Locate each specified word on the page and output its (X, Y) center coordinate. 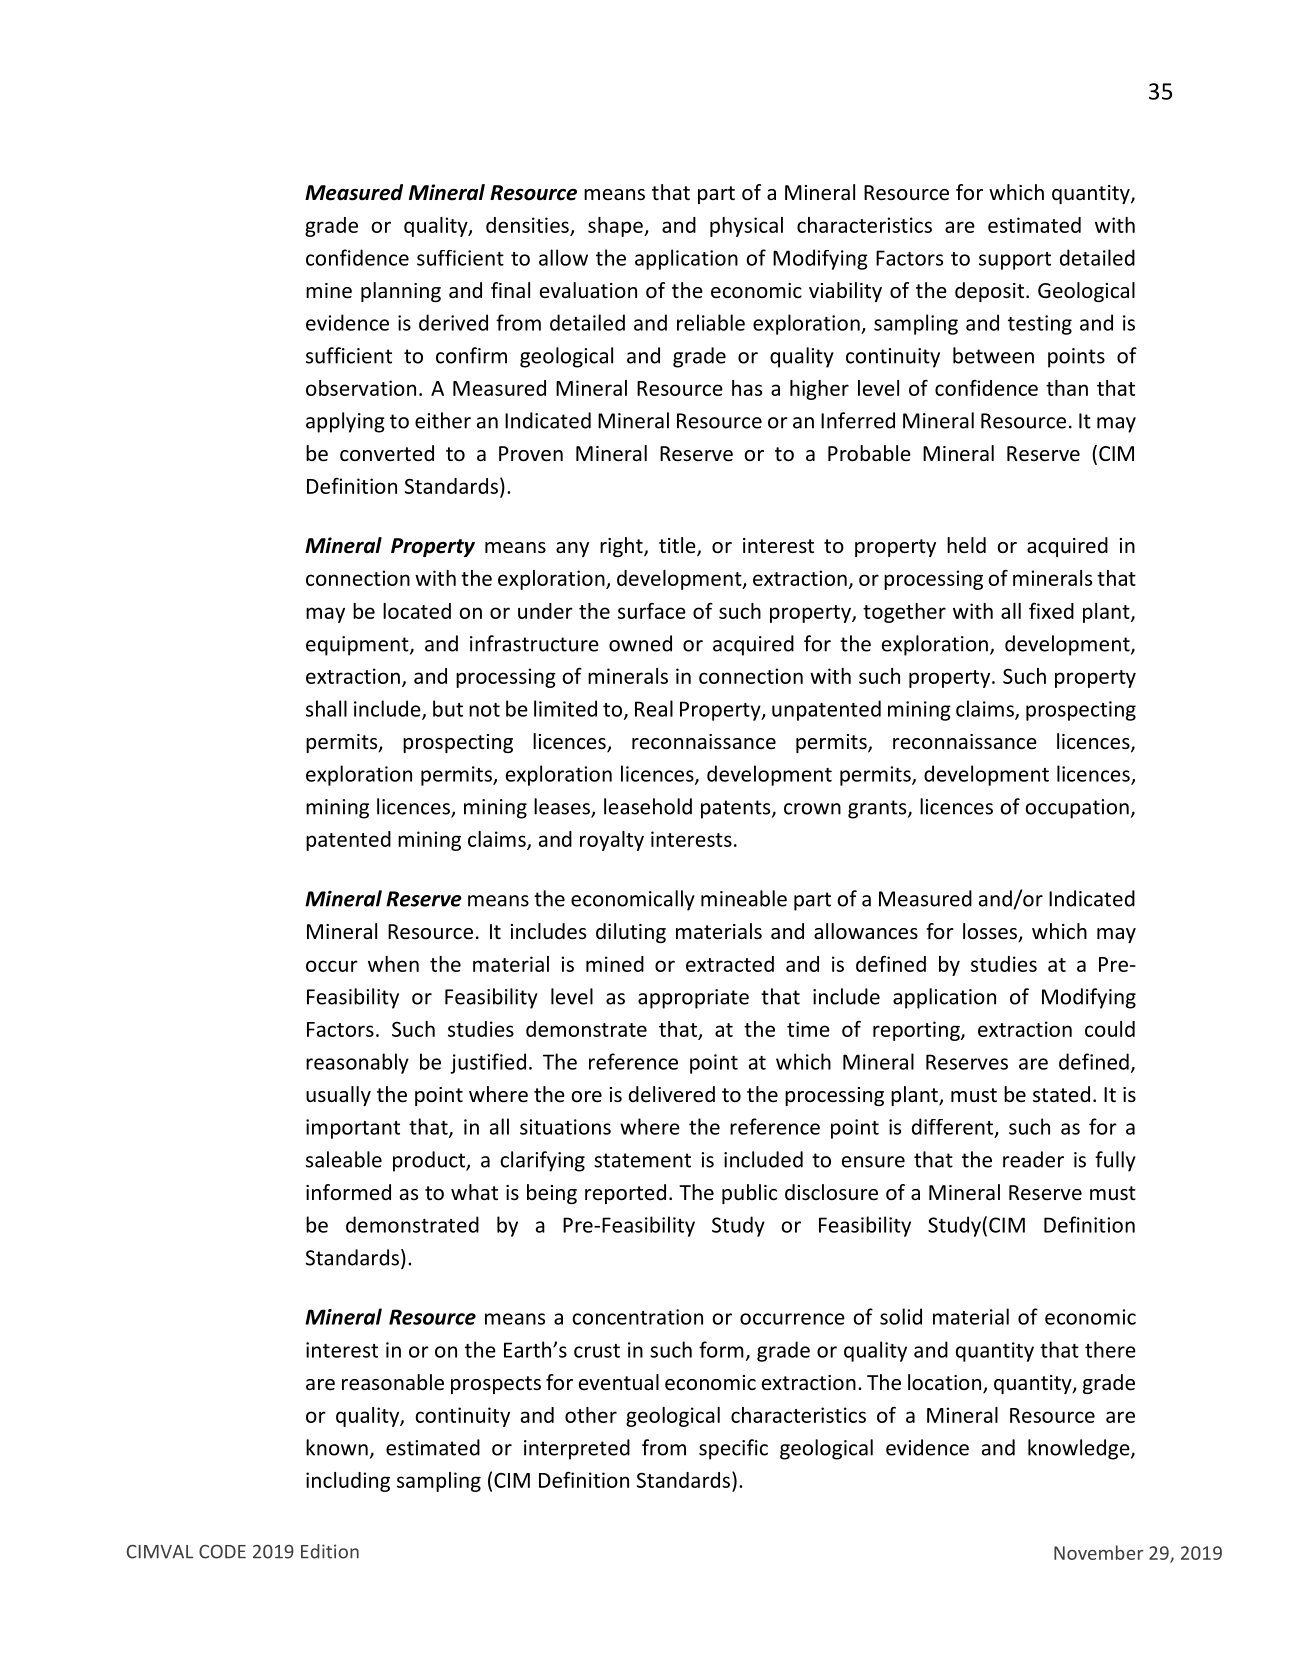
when (393, 964)
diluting (631, 933)
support (1015, 261)
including (348, 1482)
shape (616, 227)
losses (991, 932)
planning (401, 292)
